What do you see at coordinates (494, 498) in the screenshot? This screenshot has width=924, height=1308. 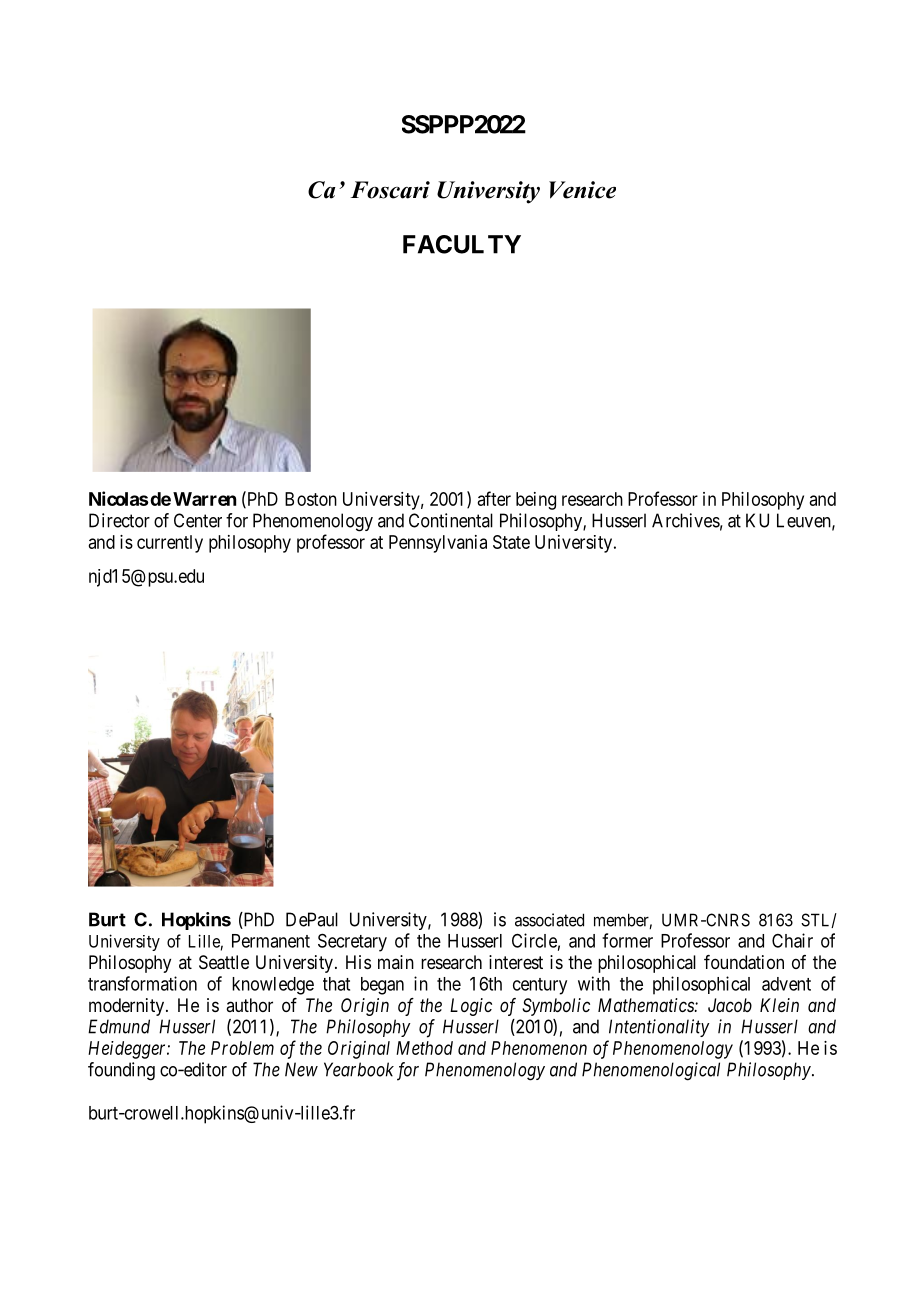 I see `after` at bounding box center [494, 498].
